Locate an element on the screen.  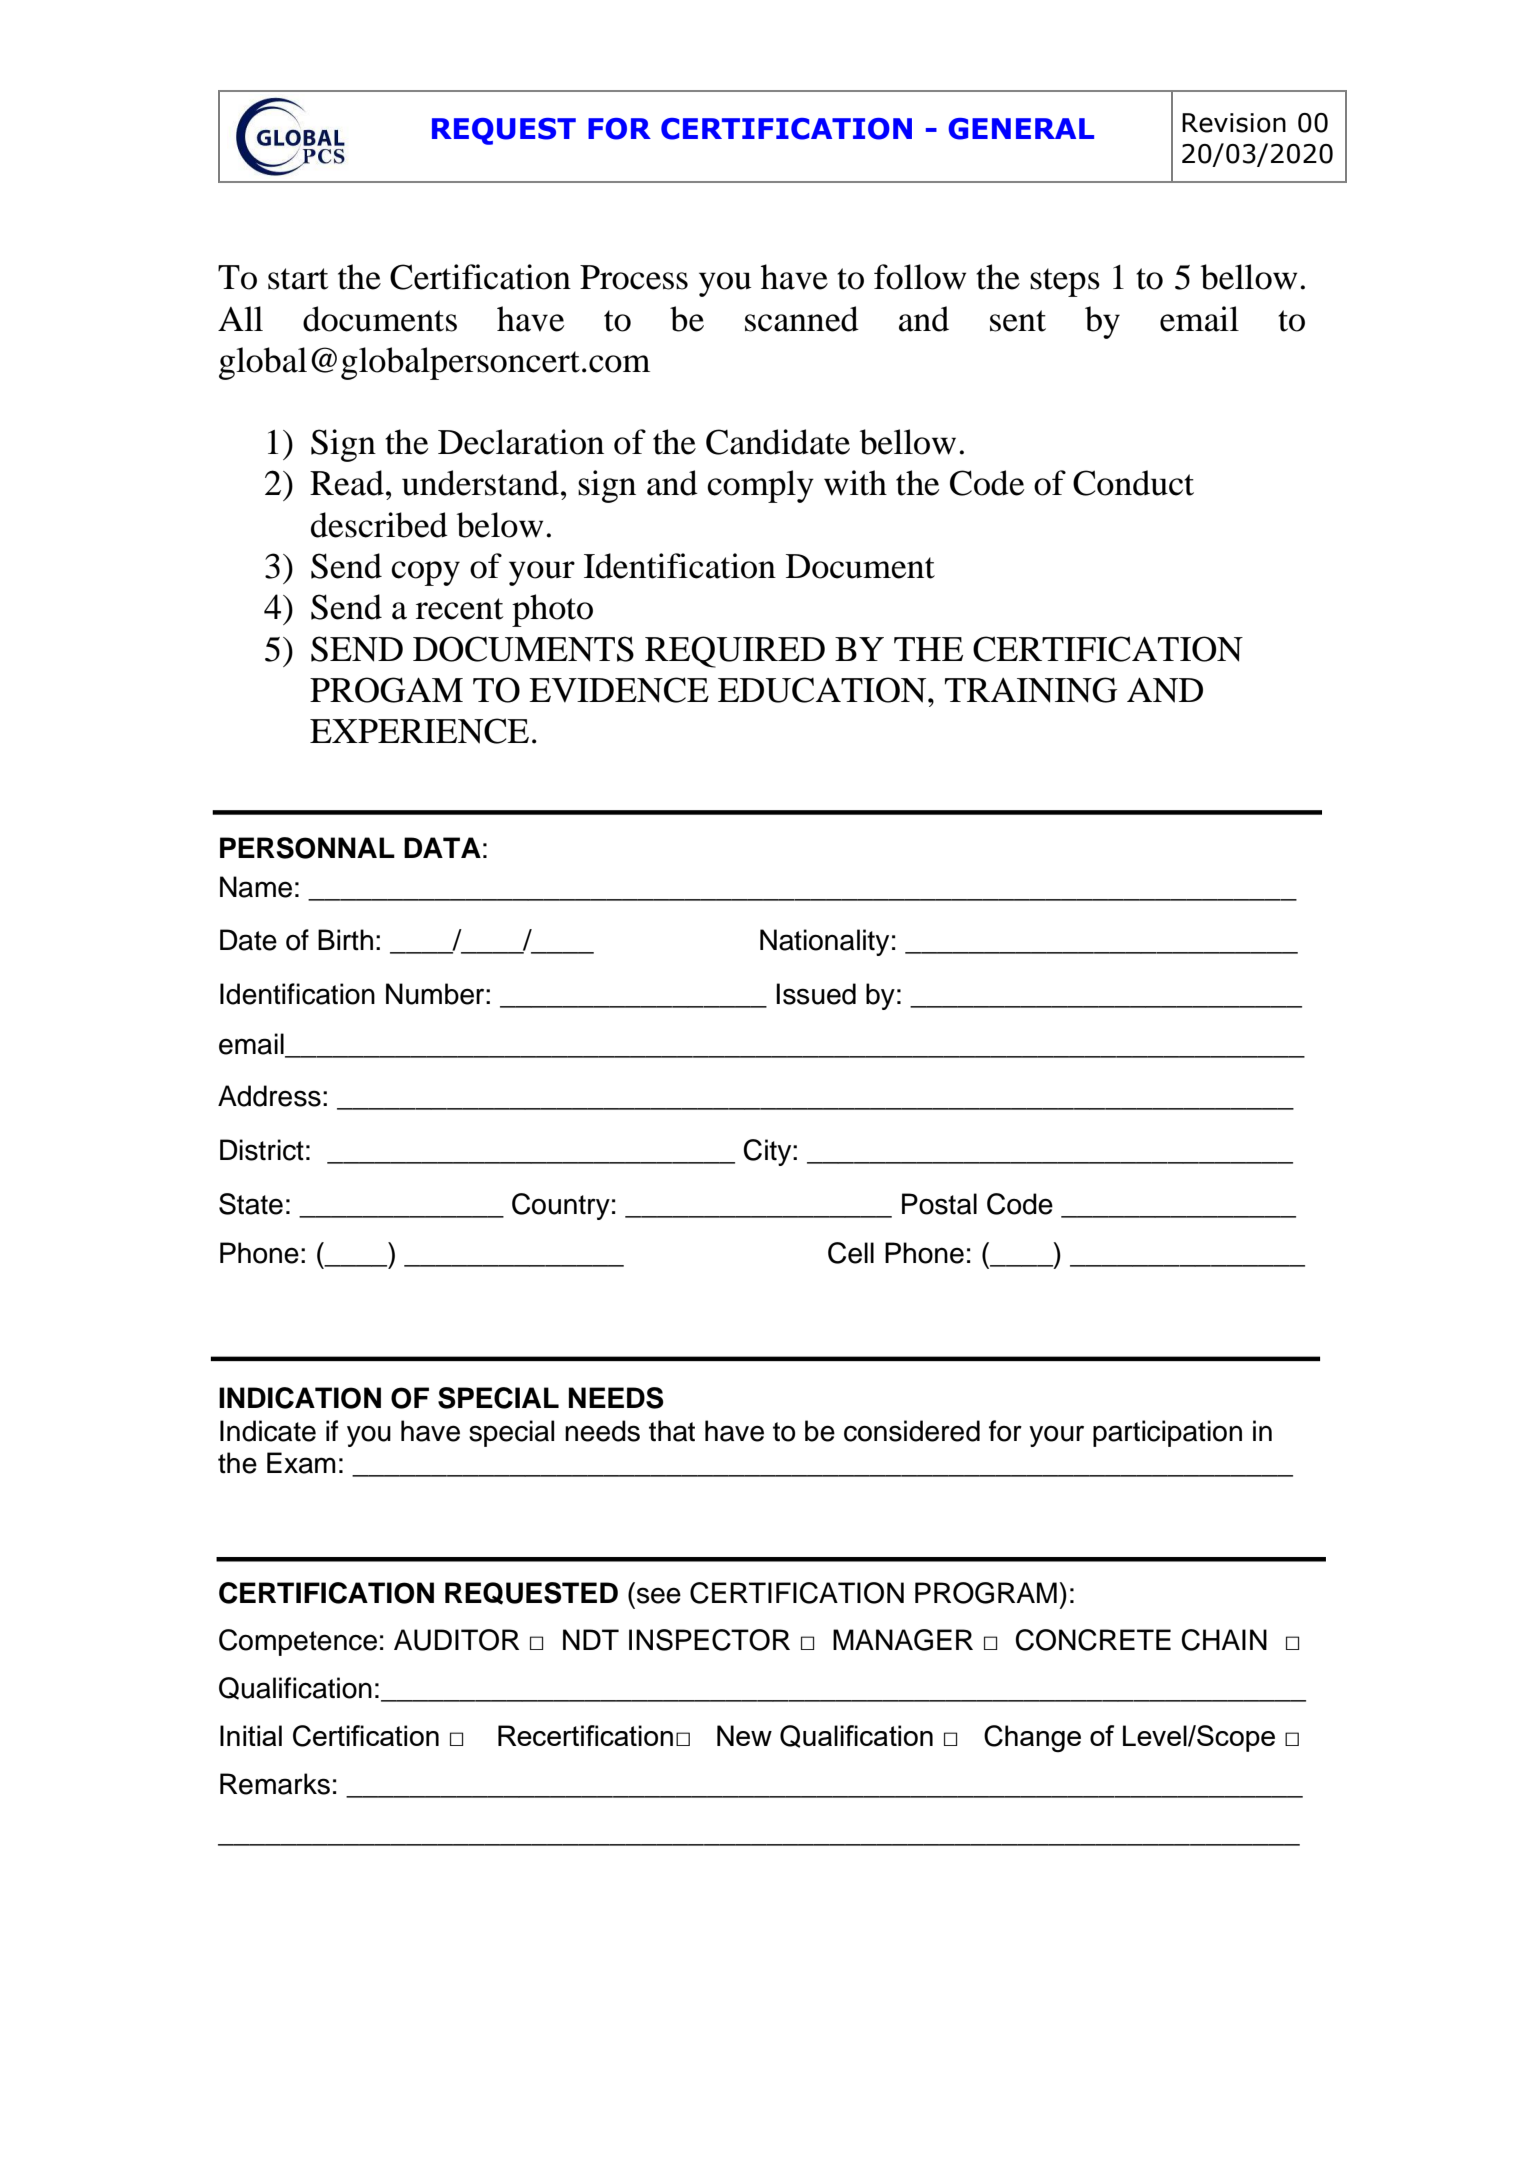
Postal is located at coordinates (939, 1204).
